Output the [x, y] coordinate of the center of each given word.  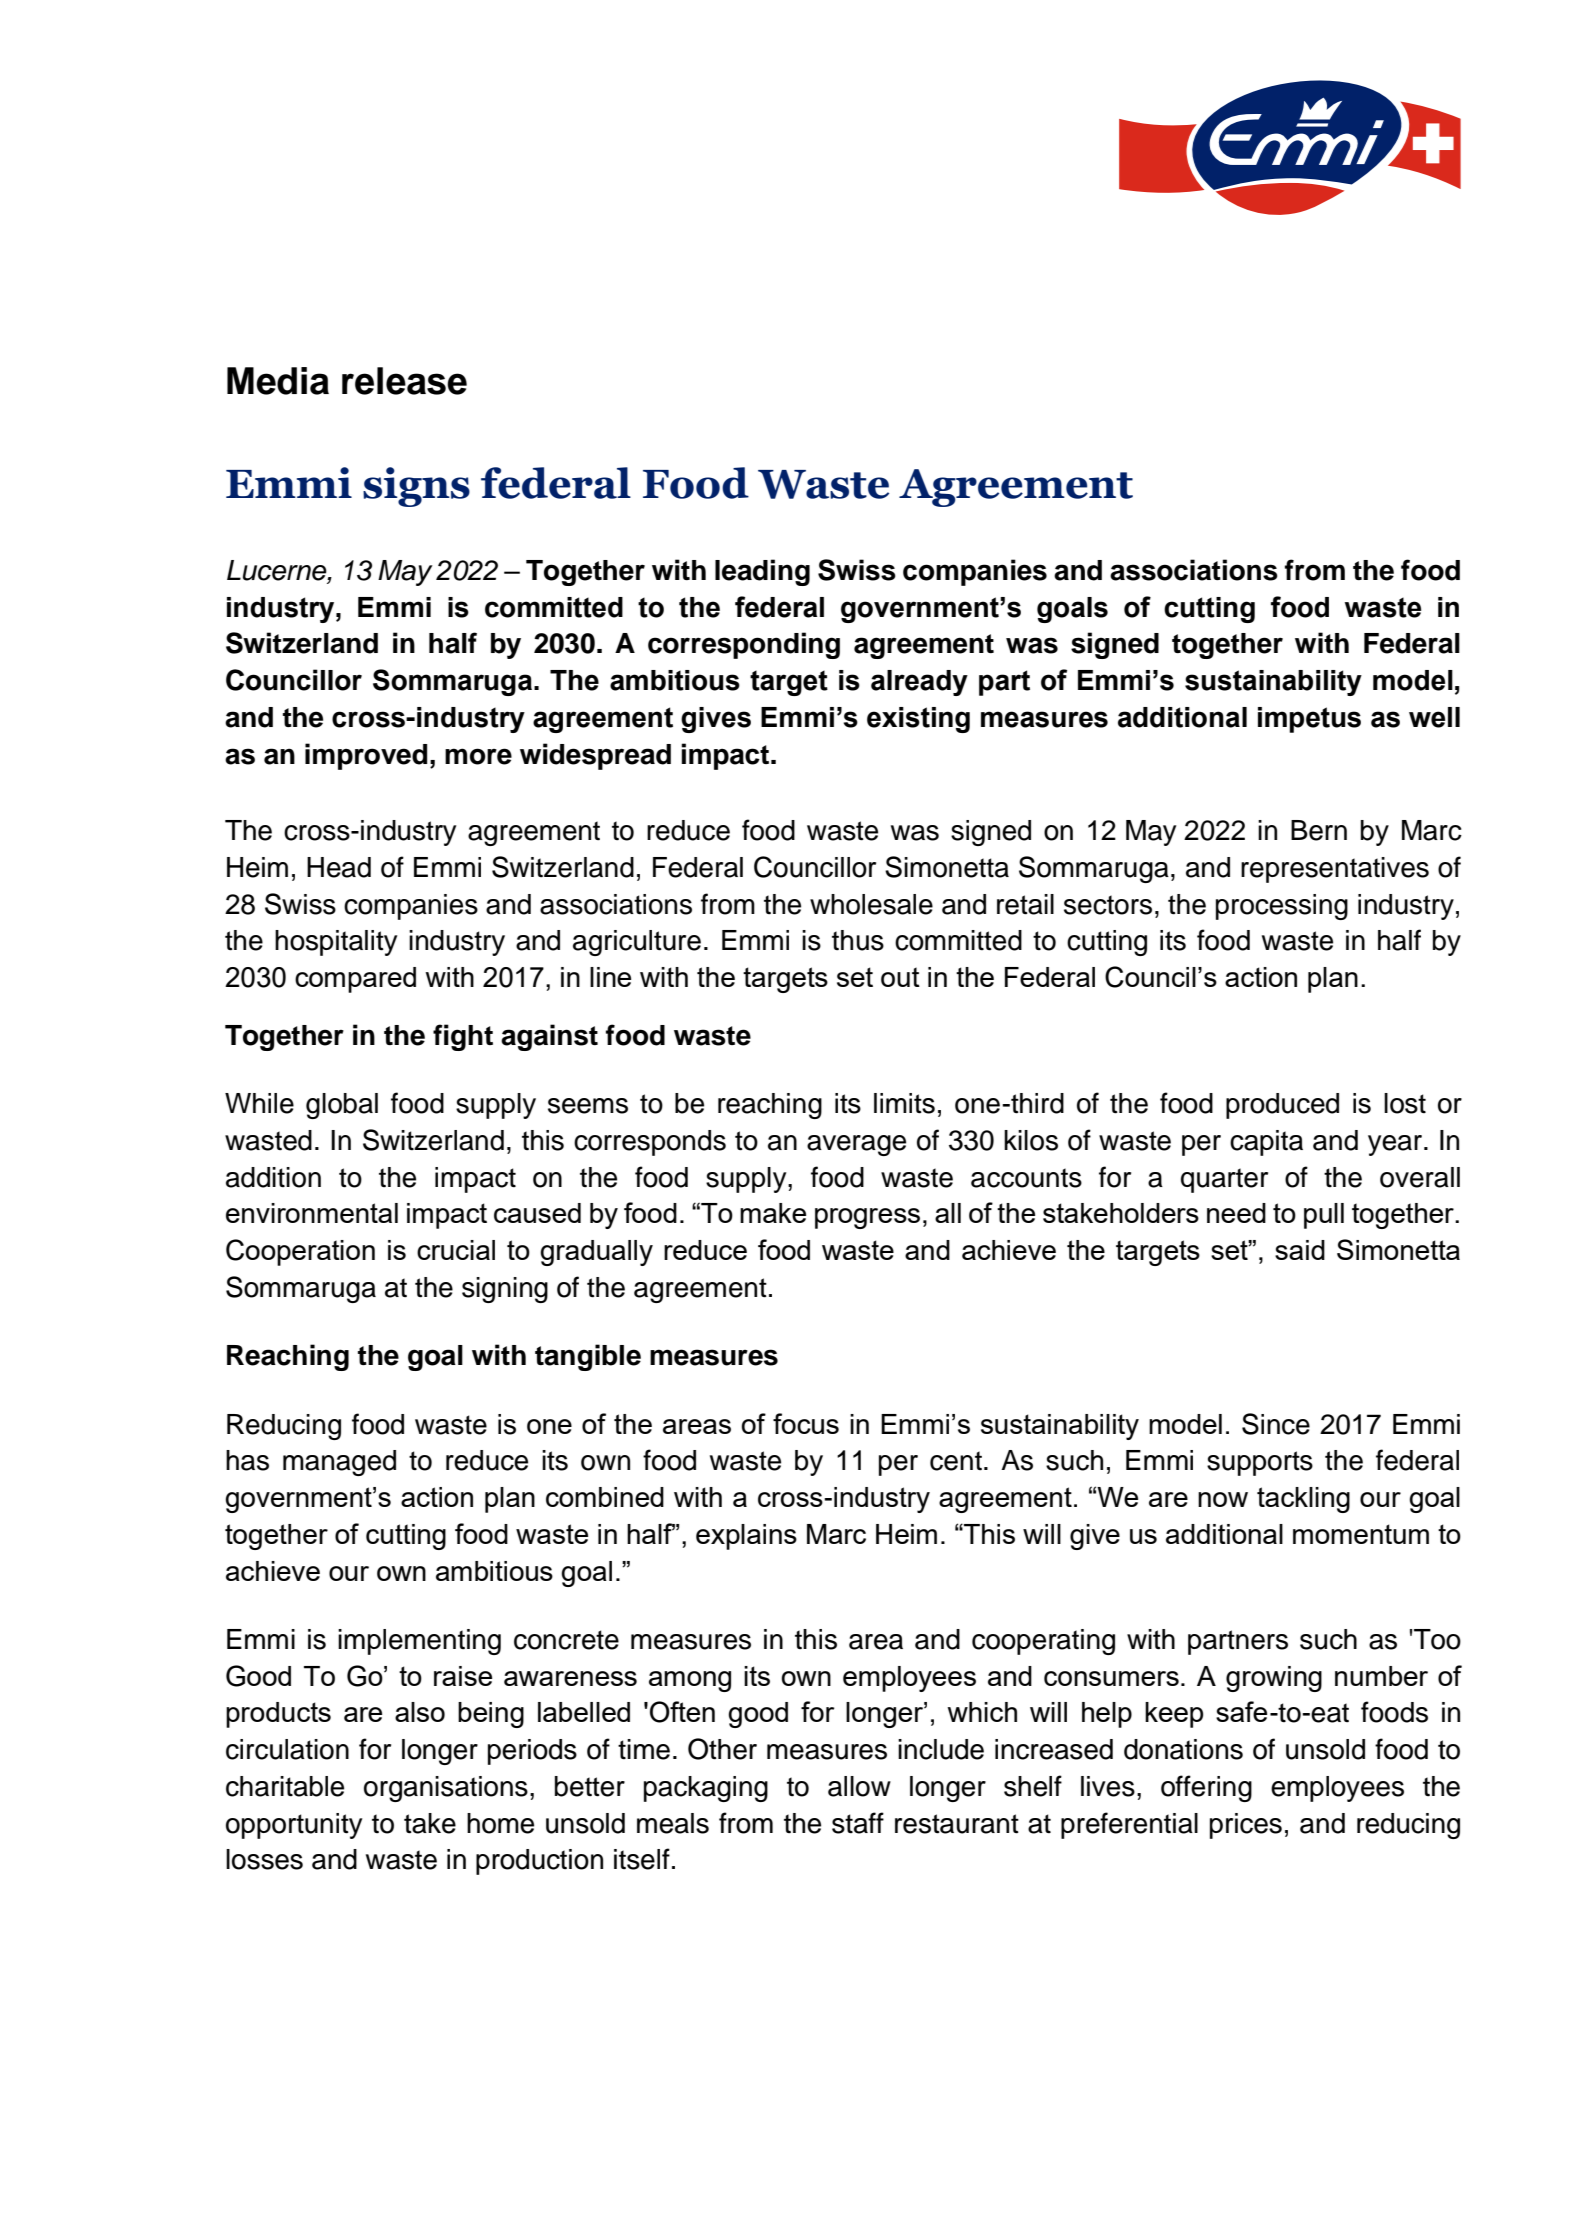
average [856, 1145]
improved [366, 756]
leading [762, 572]
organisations [446, 1789]
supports [1260, 1463]
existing [918, 720]
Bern [1319, 830]
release [404, 381]
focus [806, 1423]
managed [339, 1463]
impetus [1309, 720]
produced [1282, 1106]
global [342, 1106]
